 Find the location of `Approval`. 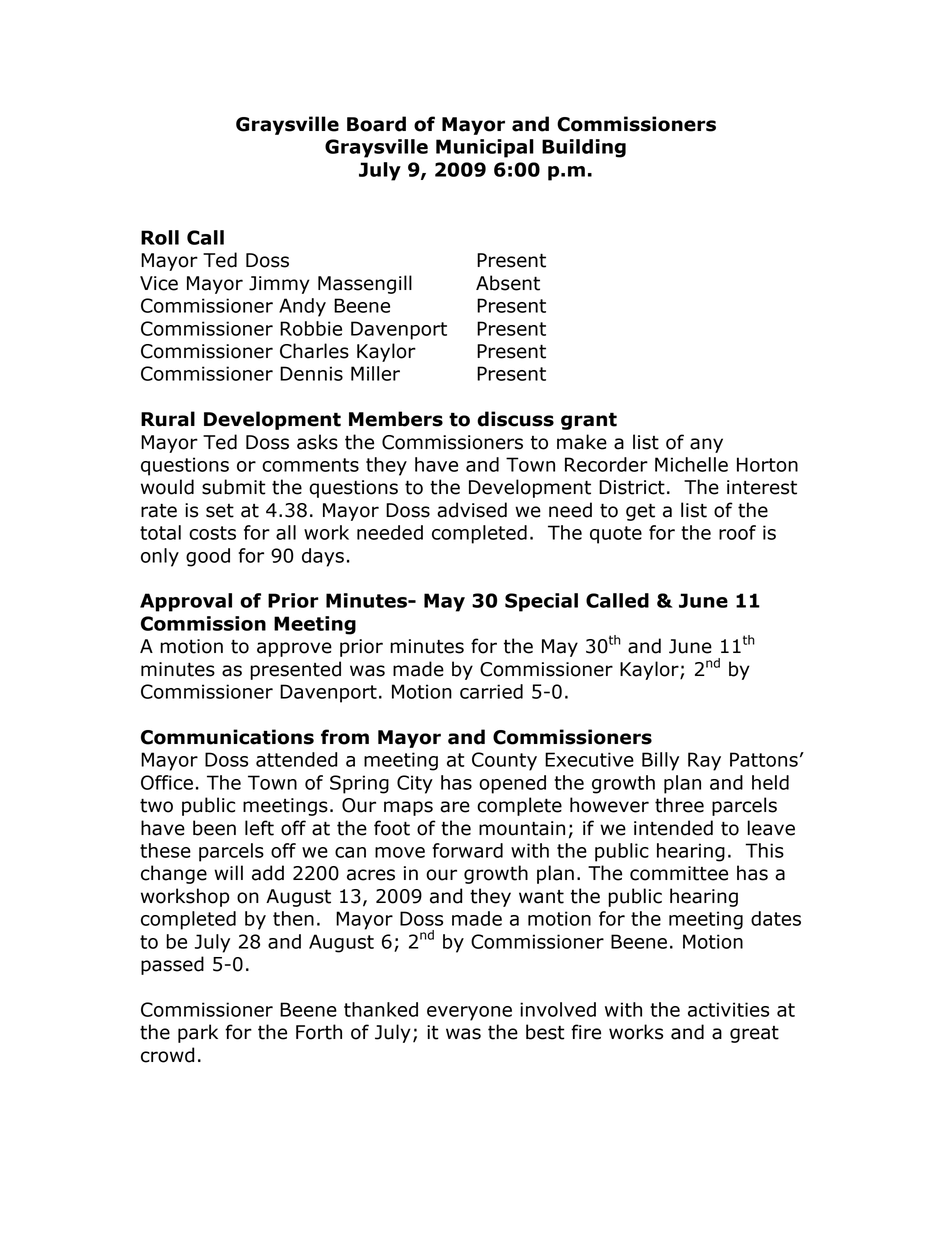

Approval is located at coordinates (186, 602).
